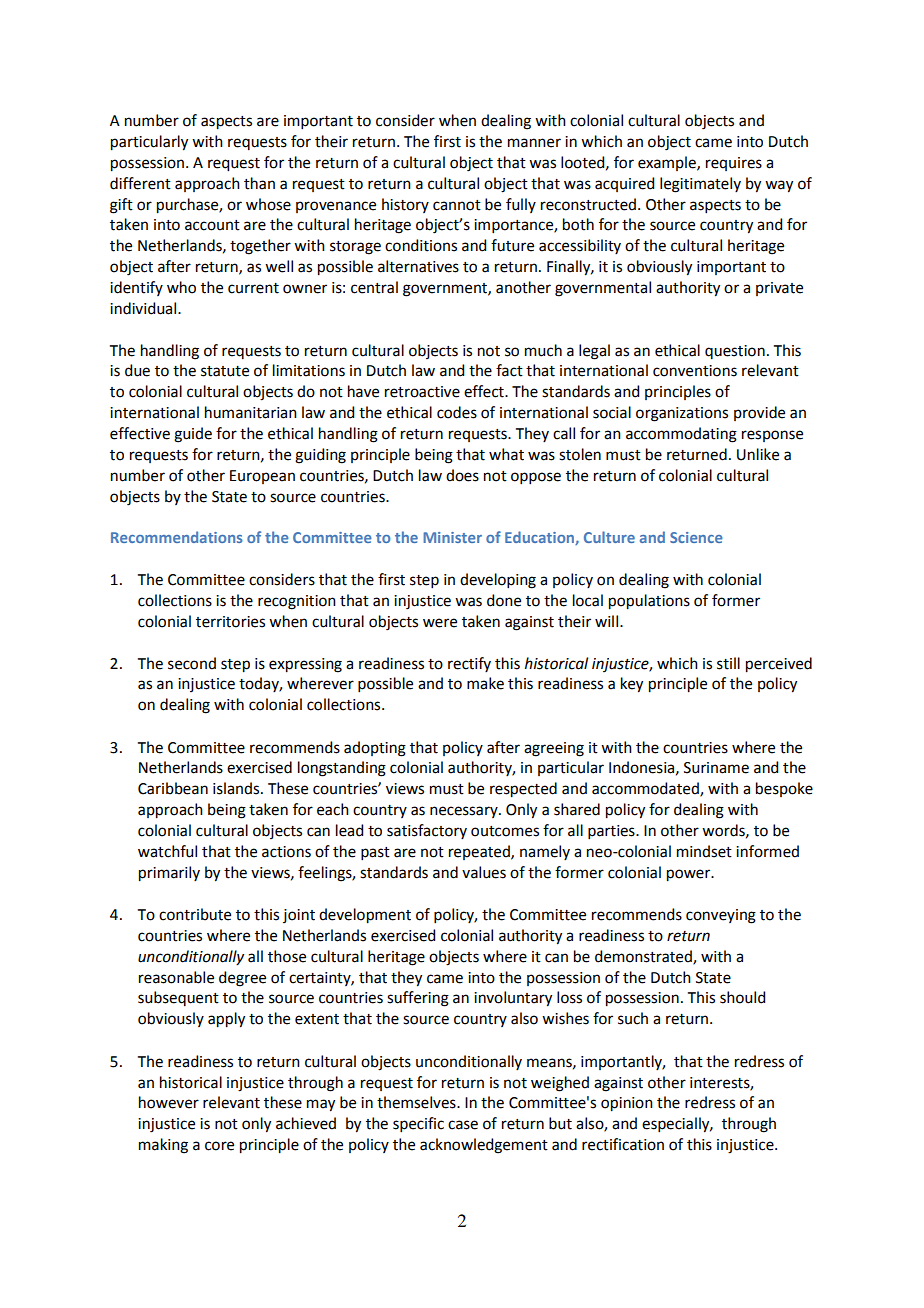  I want to click on cannot, so click(457, 205).
